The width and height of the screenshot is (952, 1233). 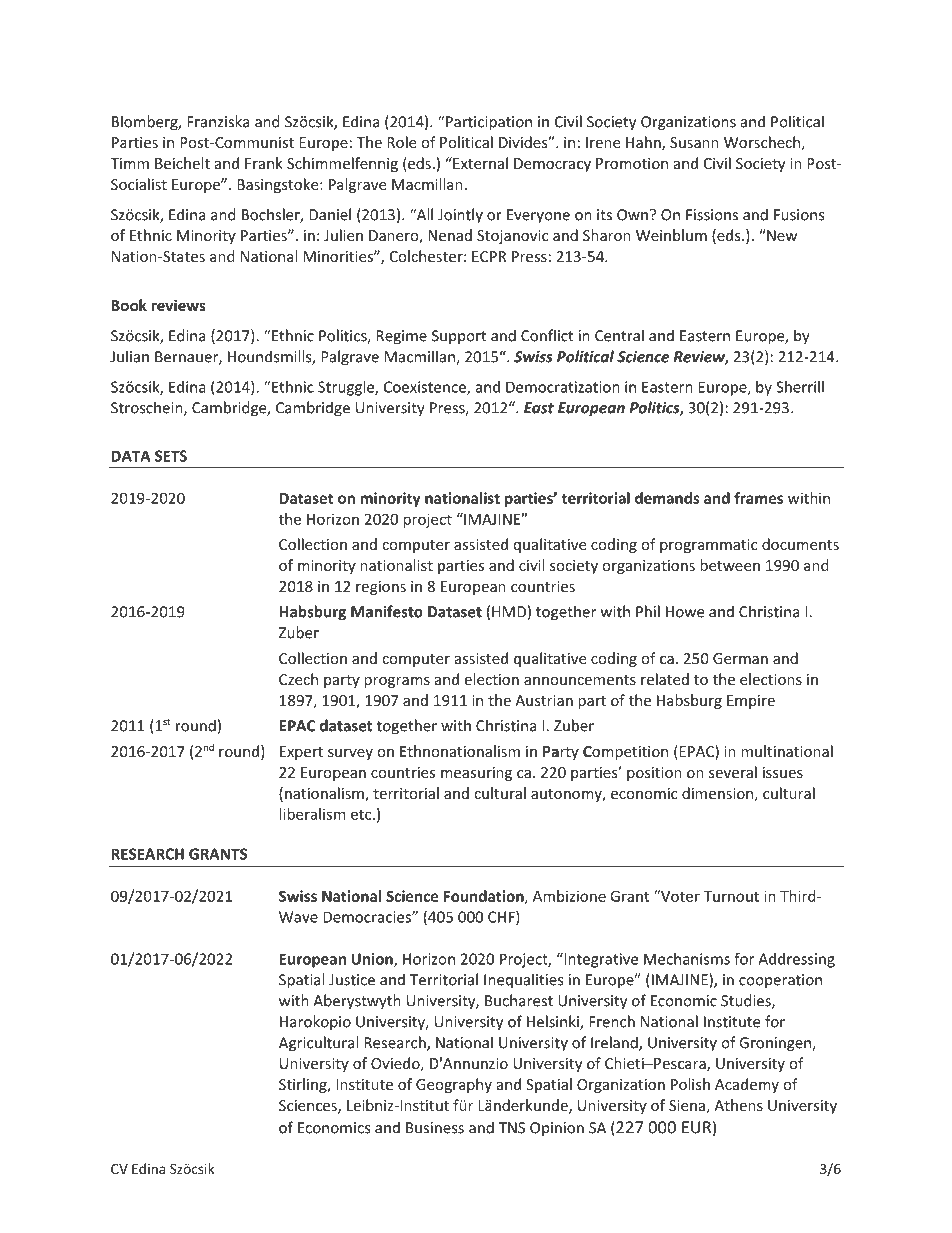 What do you see at coordinates (352, 980) in the screenshot?
I see `Justice` at bounding box center [352, 980].
